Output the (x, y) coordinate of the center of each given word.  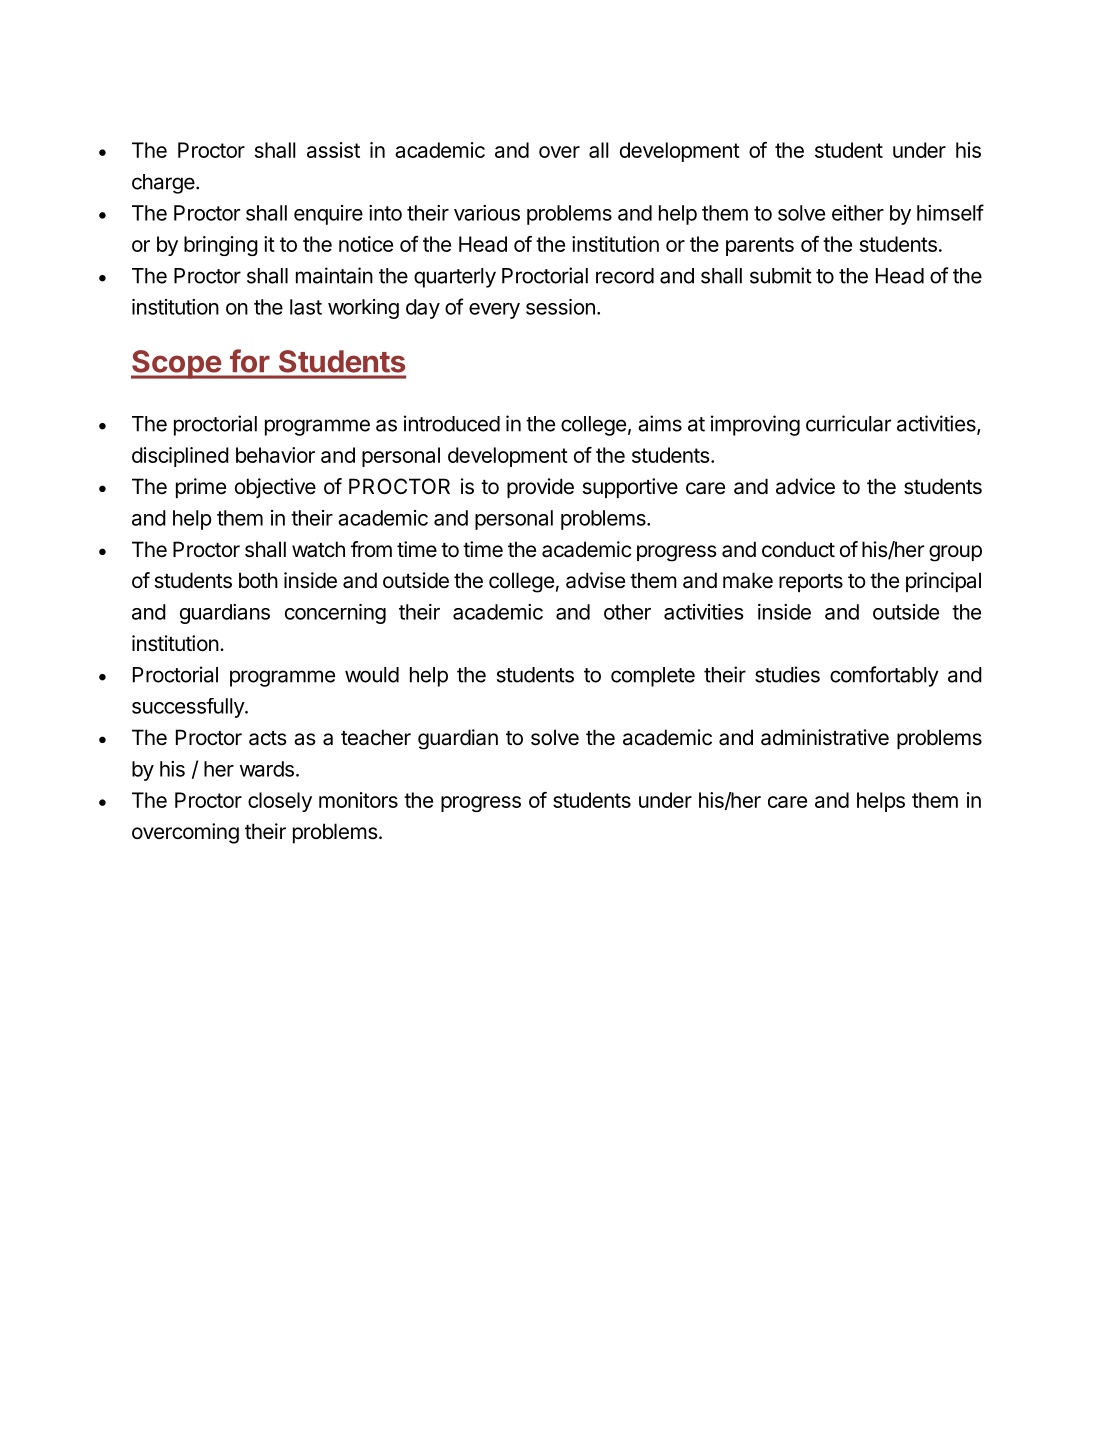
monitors (358, 800)
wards (267, 769)
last (306, 307)
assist (333, 150)
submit (781, 275)
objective (275, 488)
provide (540, 488)
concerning (335, 614)
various (487, 213)
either (858, 213)
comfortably (884, 676)
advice (805, 486)
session (560, 307)
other (627, 612)
